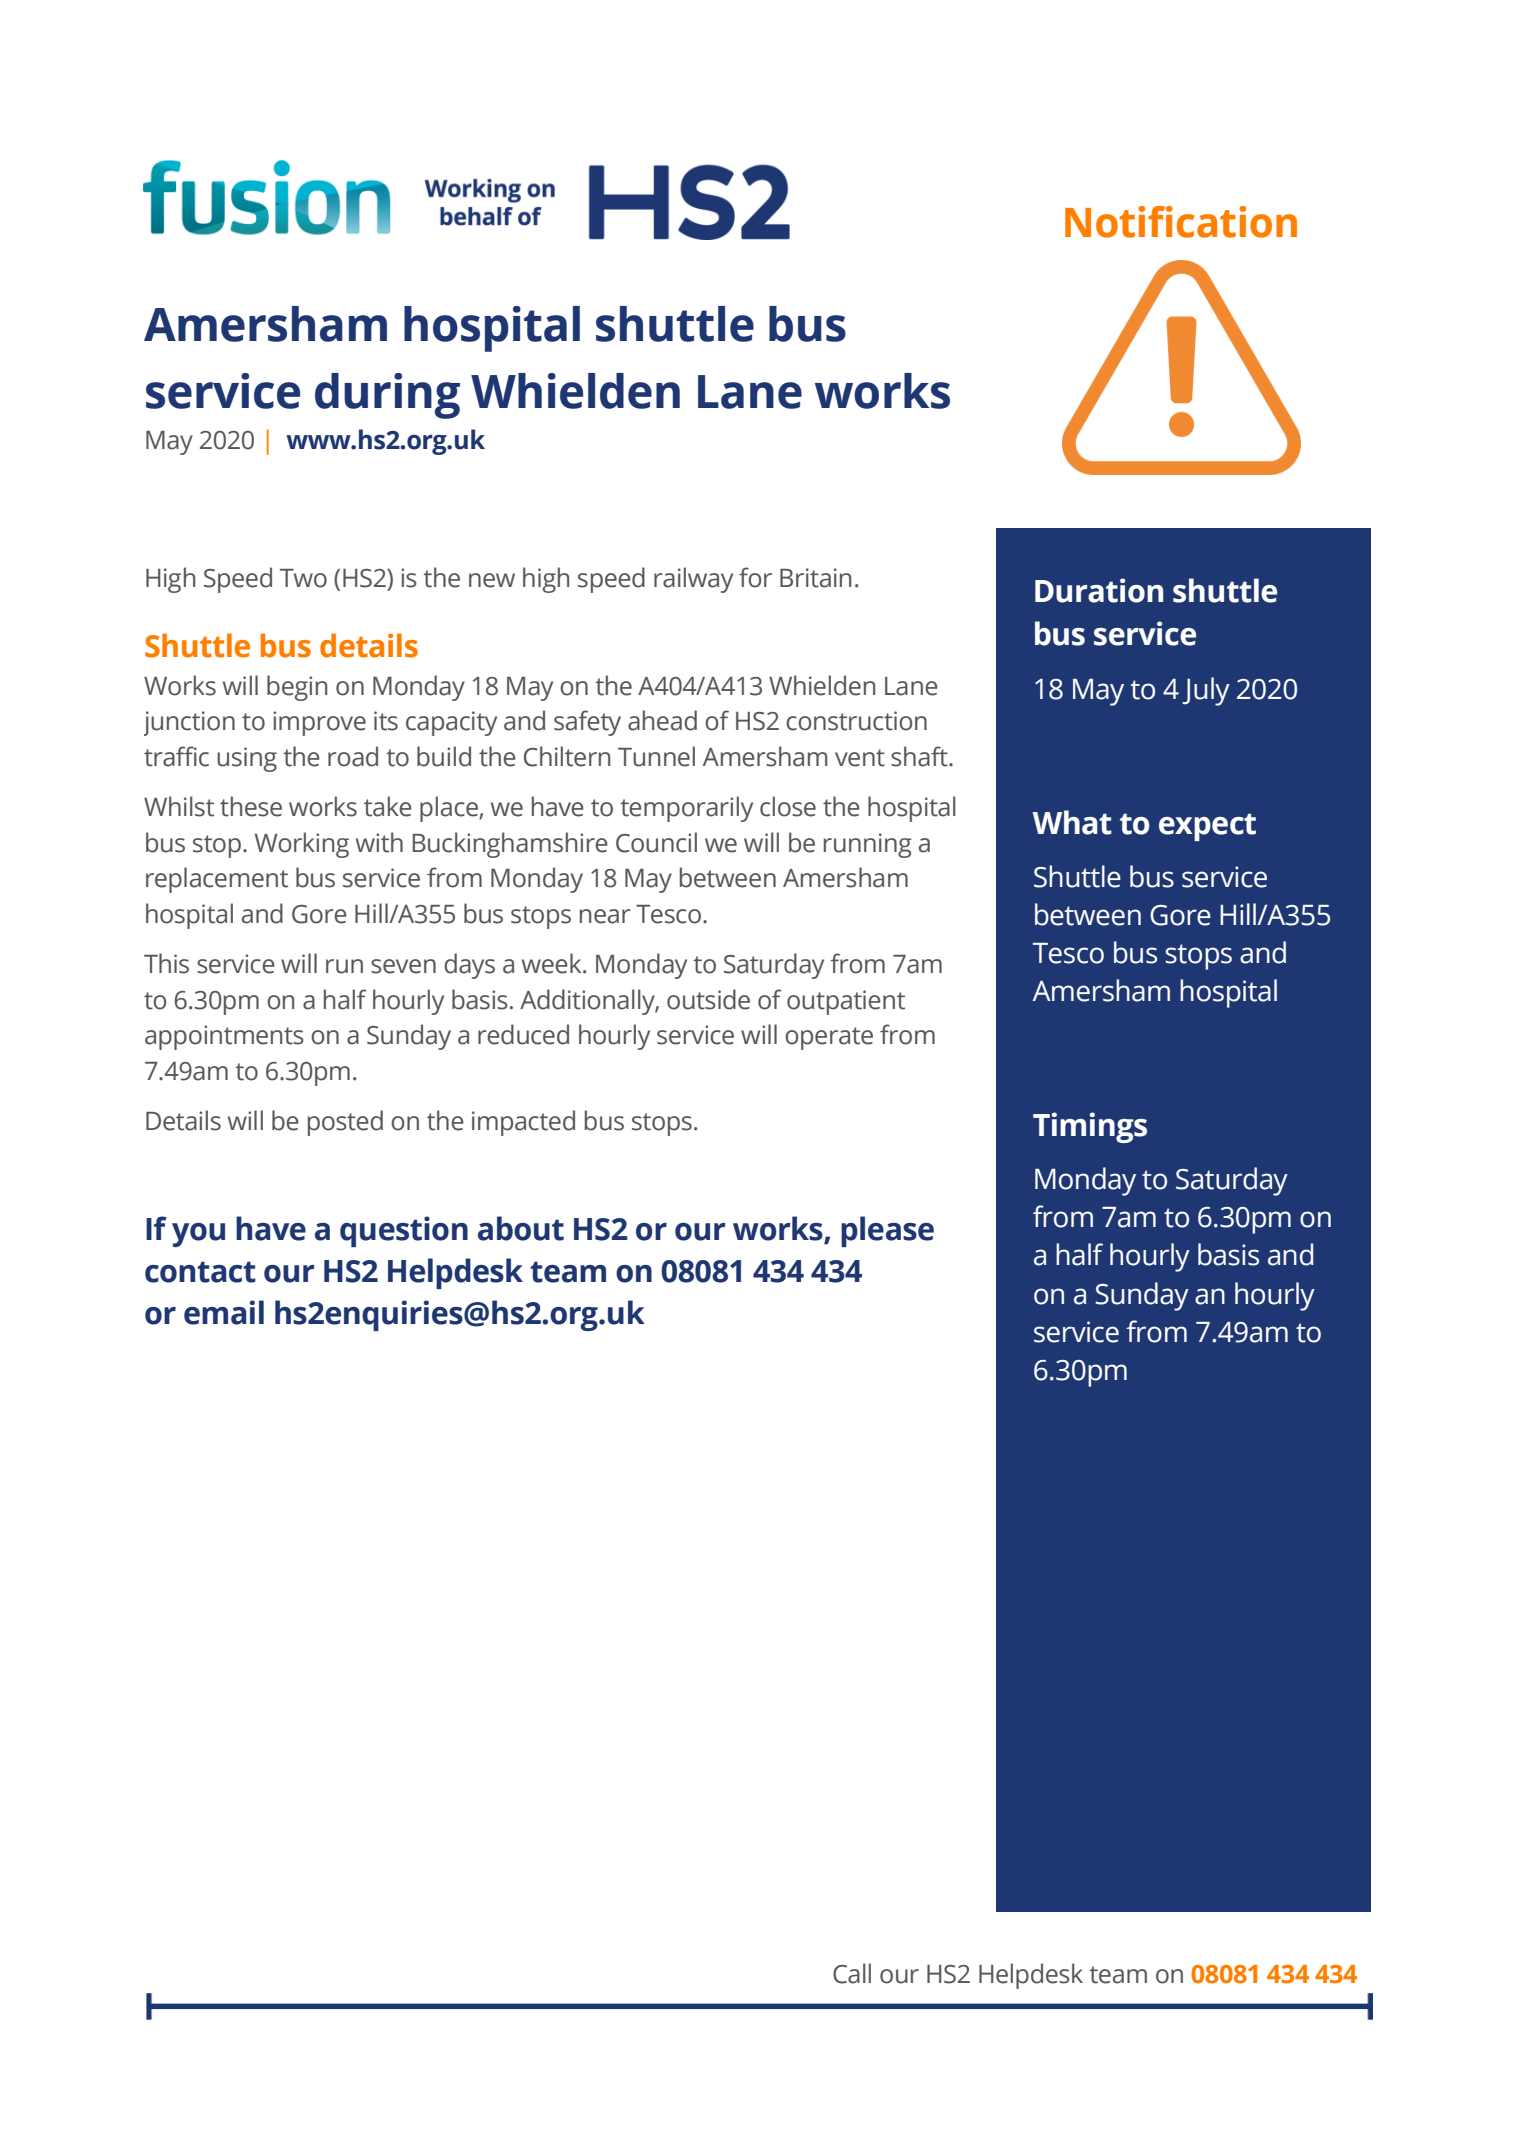 This screenshot has width=1515, height=2143. What do you see at coordinates (387, 396) in the screenshot?
I see `during` at bounding box center [387, 396].
